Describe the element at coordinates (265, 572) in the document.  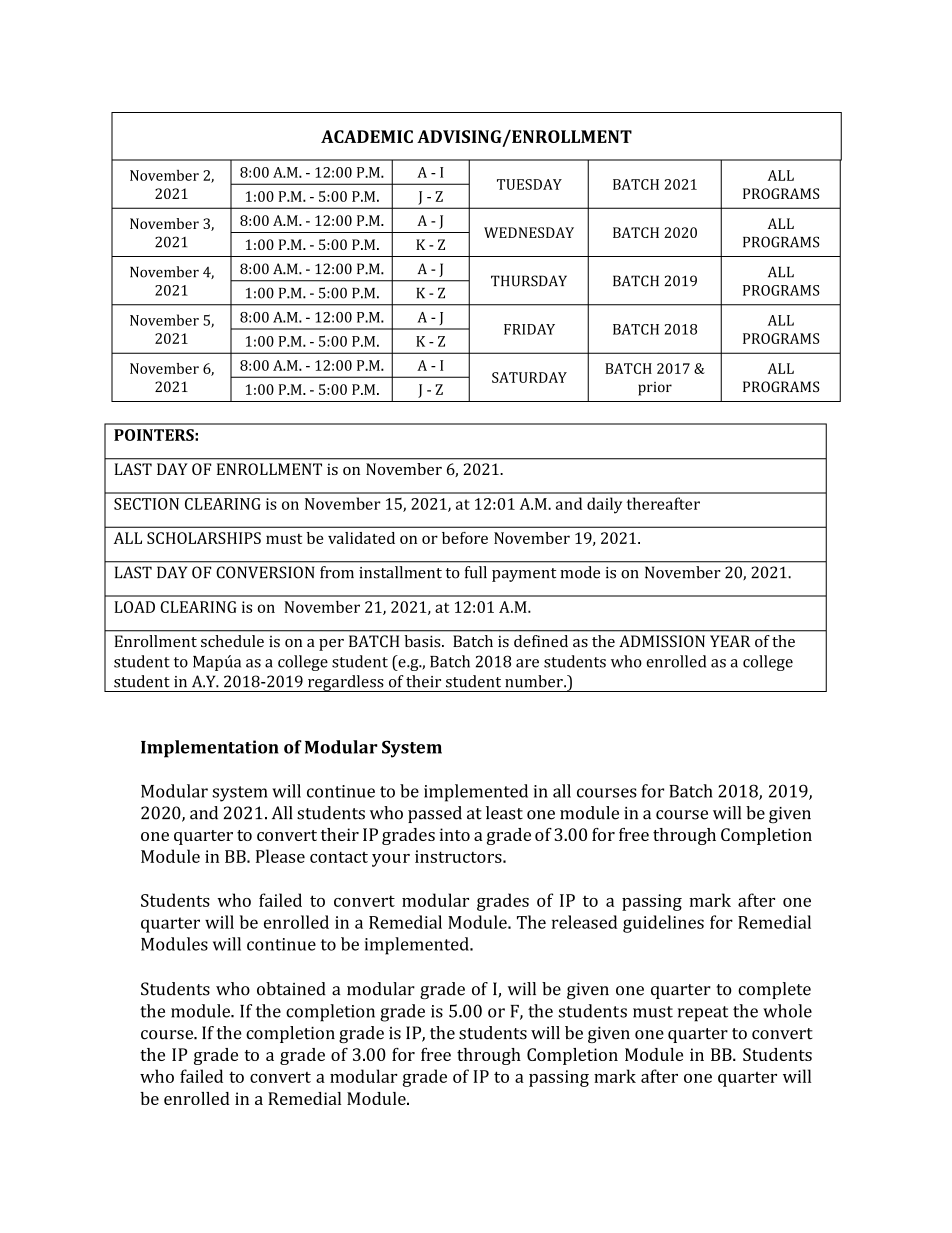
I see `CONVERSION` at that location.
